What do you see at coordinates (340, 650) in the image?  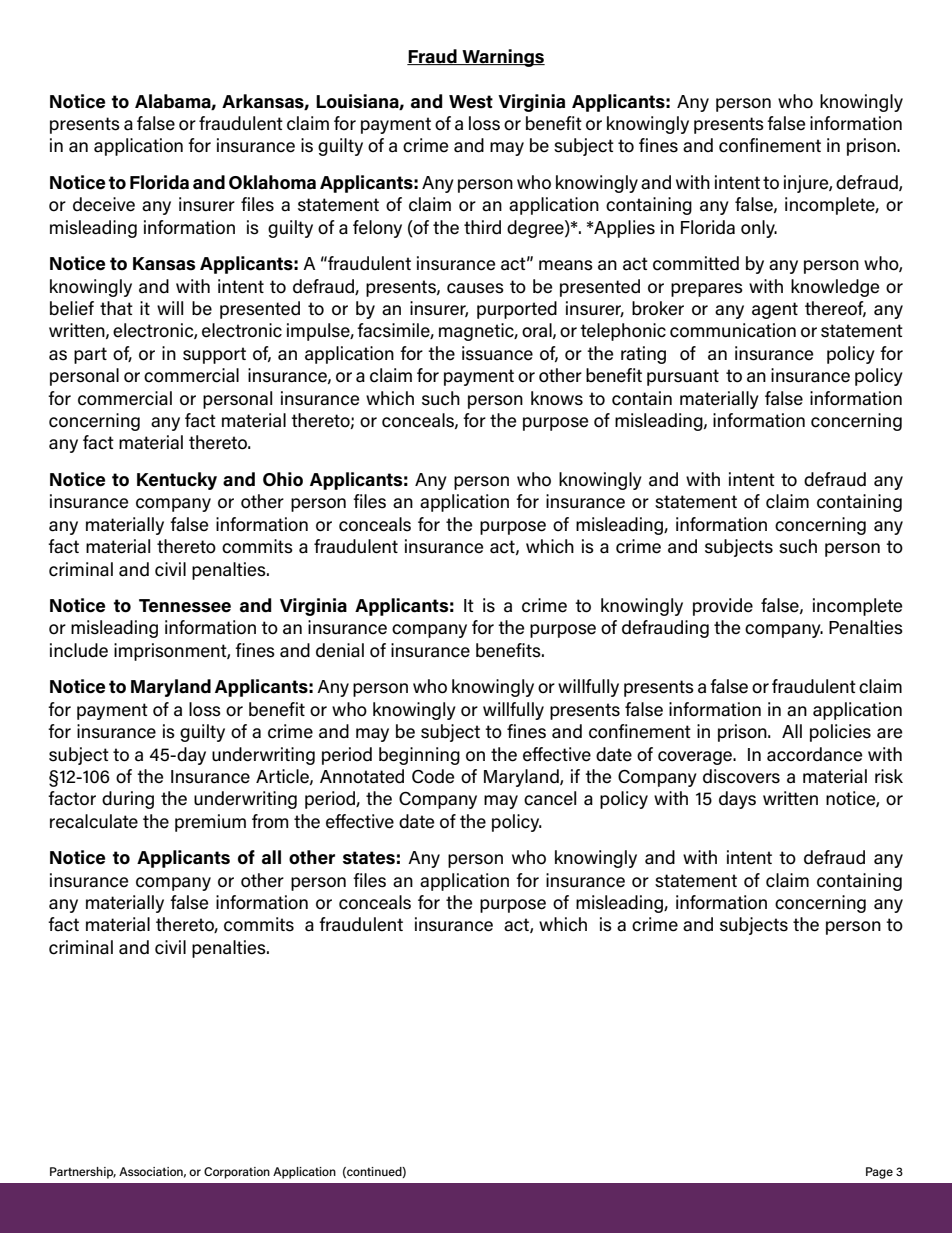 I see `denial` at bounding box center [340, 650].
